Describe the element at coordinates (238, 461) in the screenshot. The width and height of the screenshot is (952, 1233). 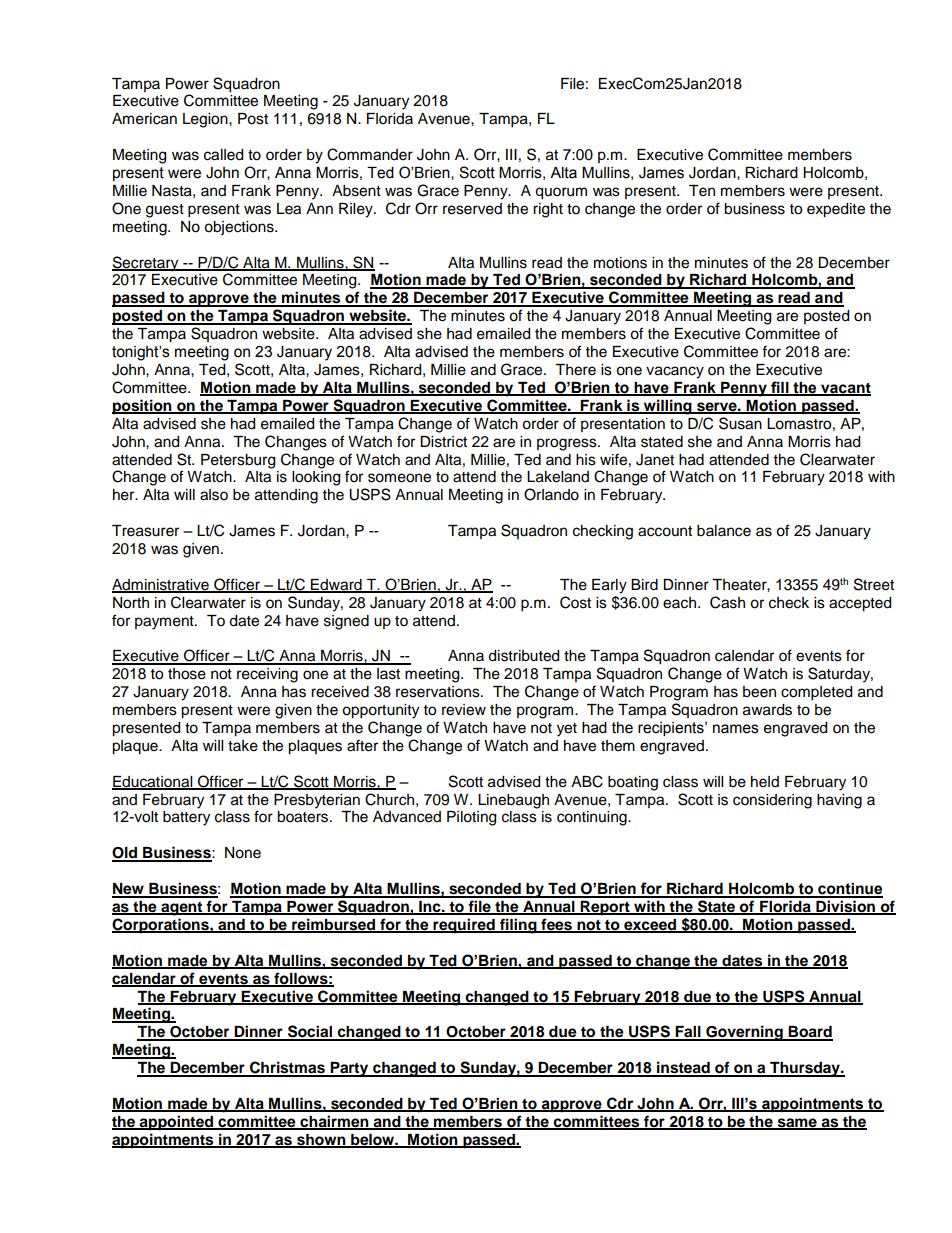
I see `Petersburg` at that location.
